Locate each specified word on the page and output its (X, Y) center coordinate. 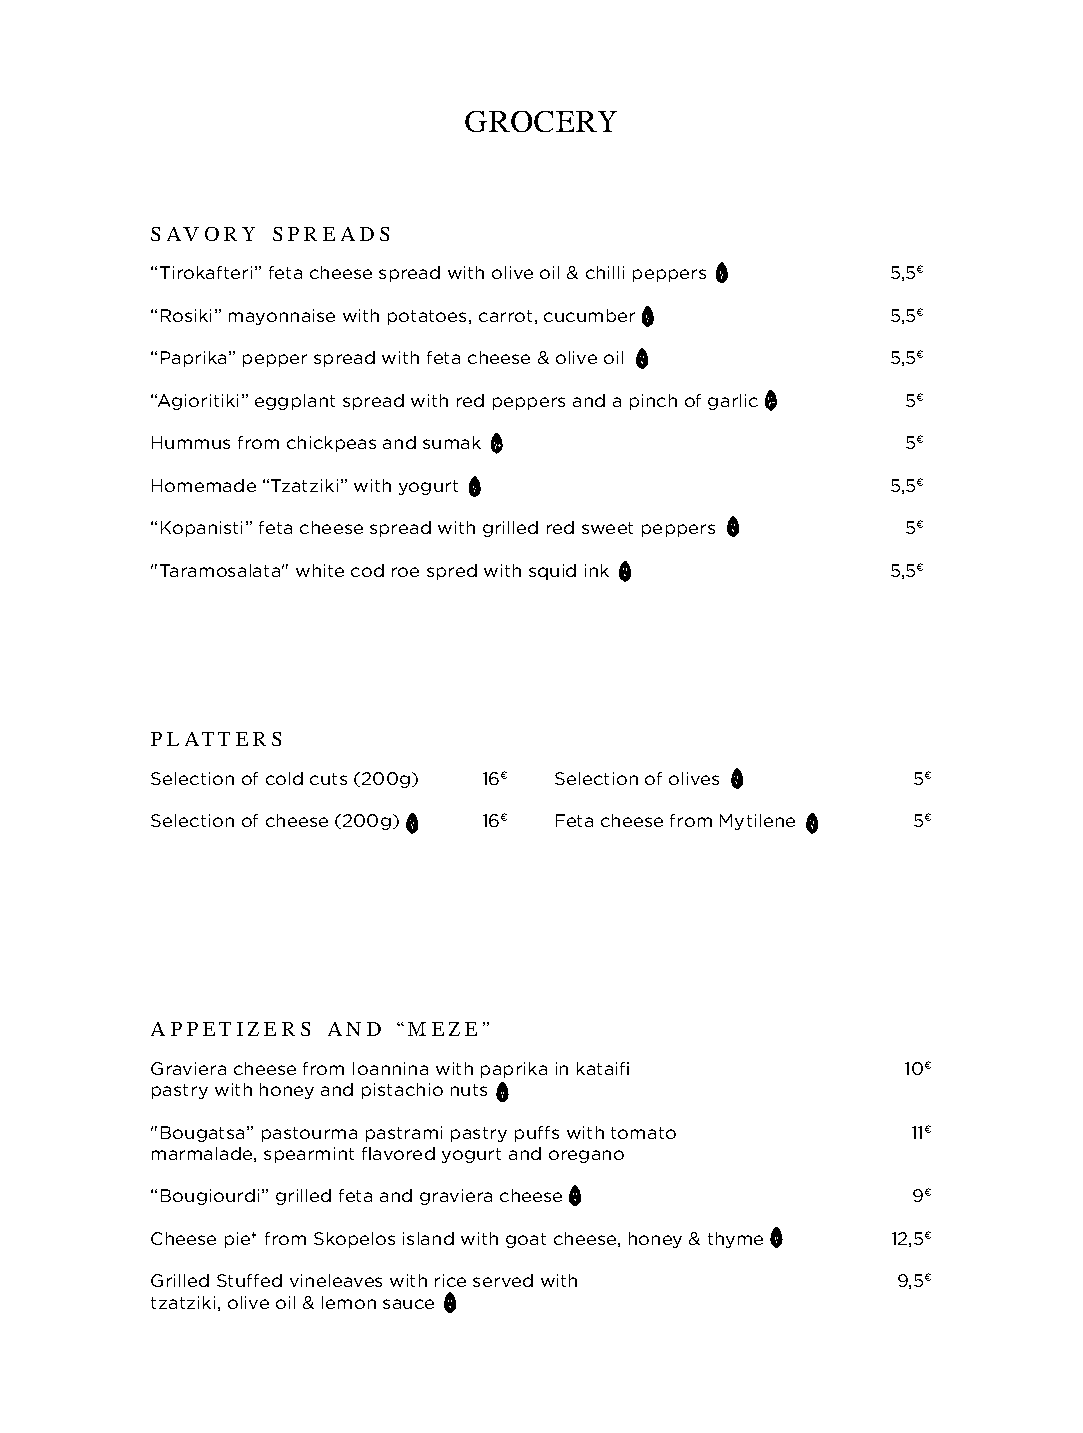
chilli (605, 272)
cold (284, 778)
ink (597, 570)
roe (405, 572)
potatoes (427, 317)
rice (450, 1280)
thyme (735, 1240)
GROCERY (541, 121)
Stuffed (249, 1280)
